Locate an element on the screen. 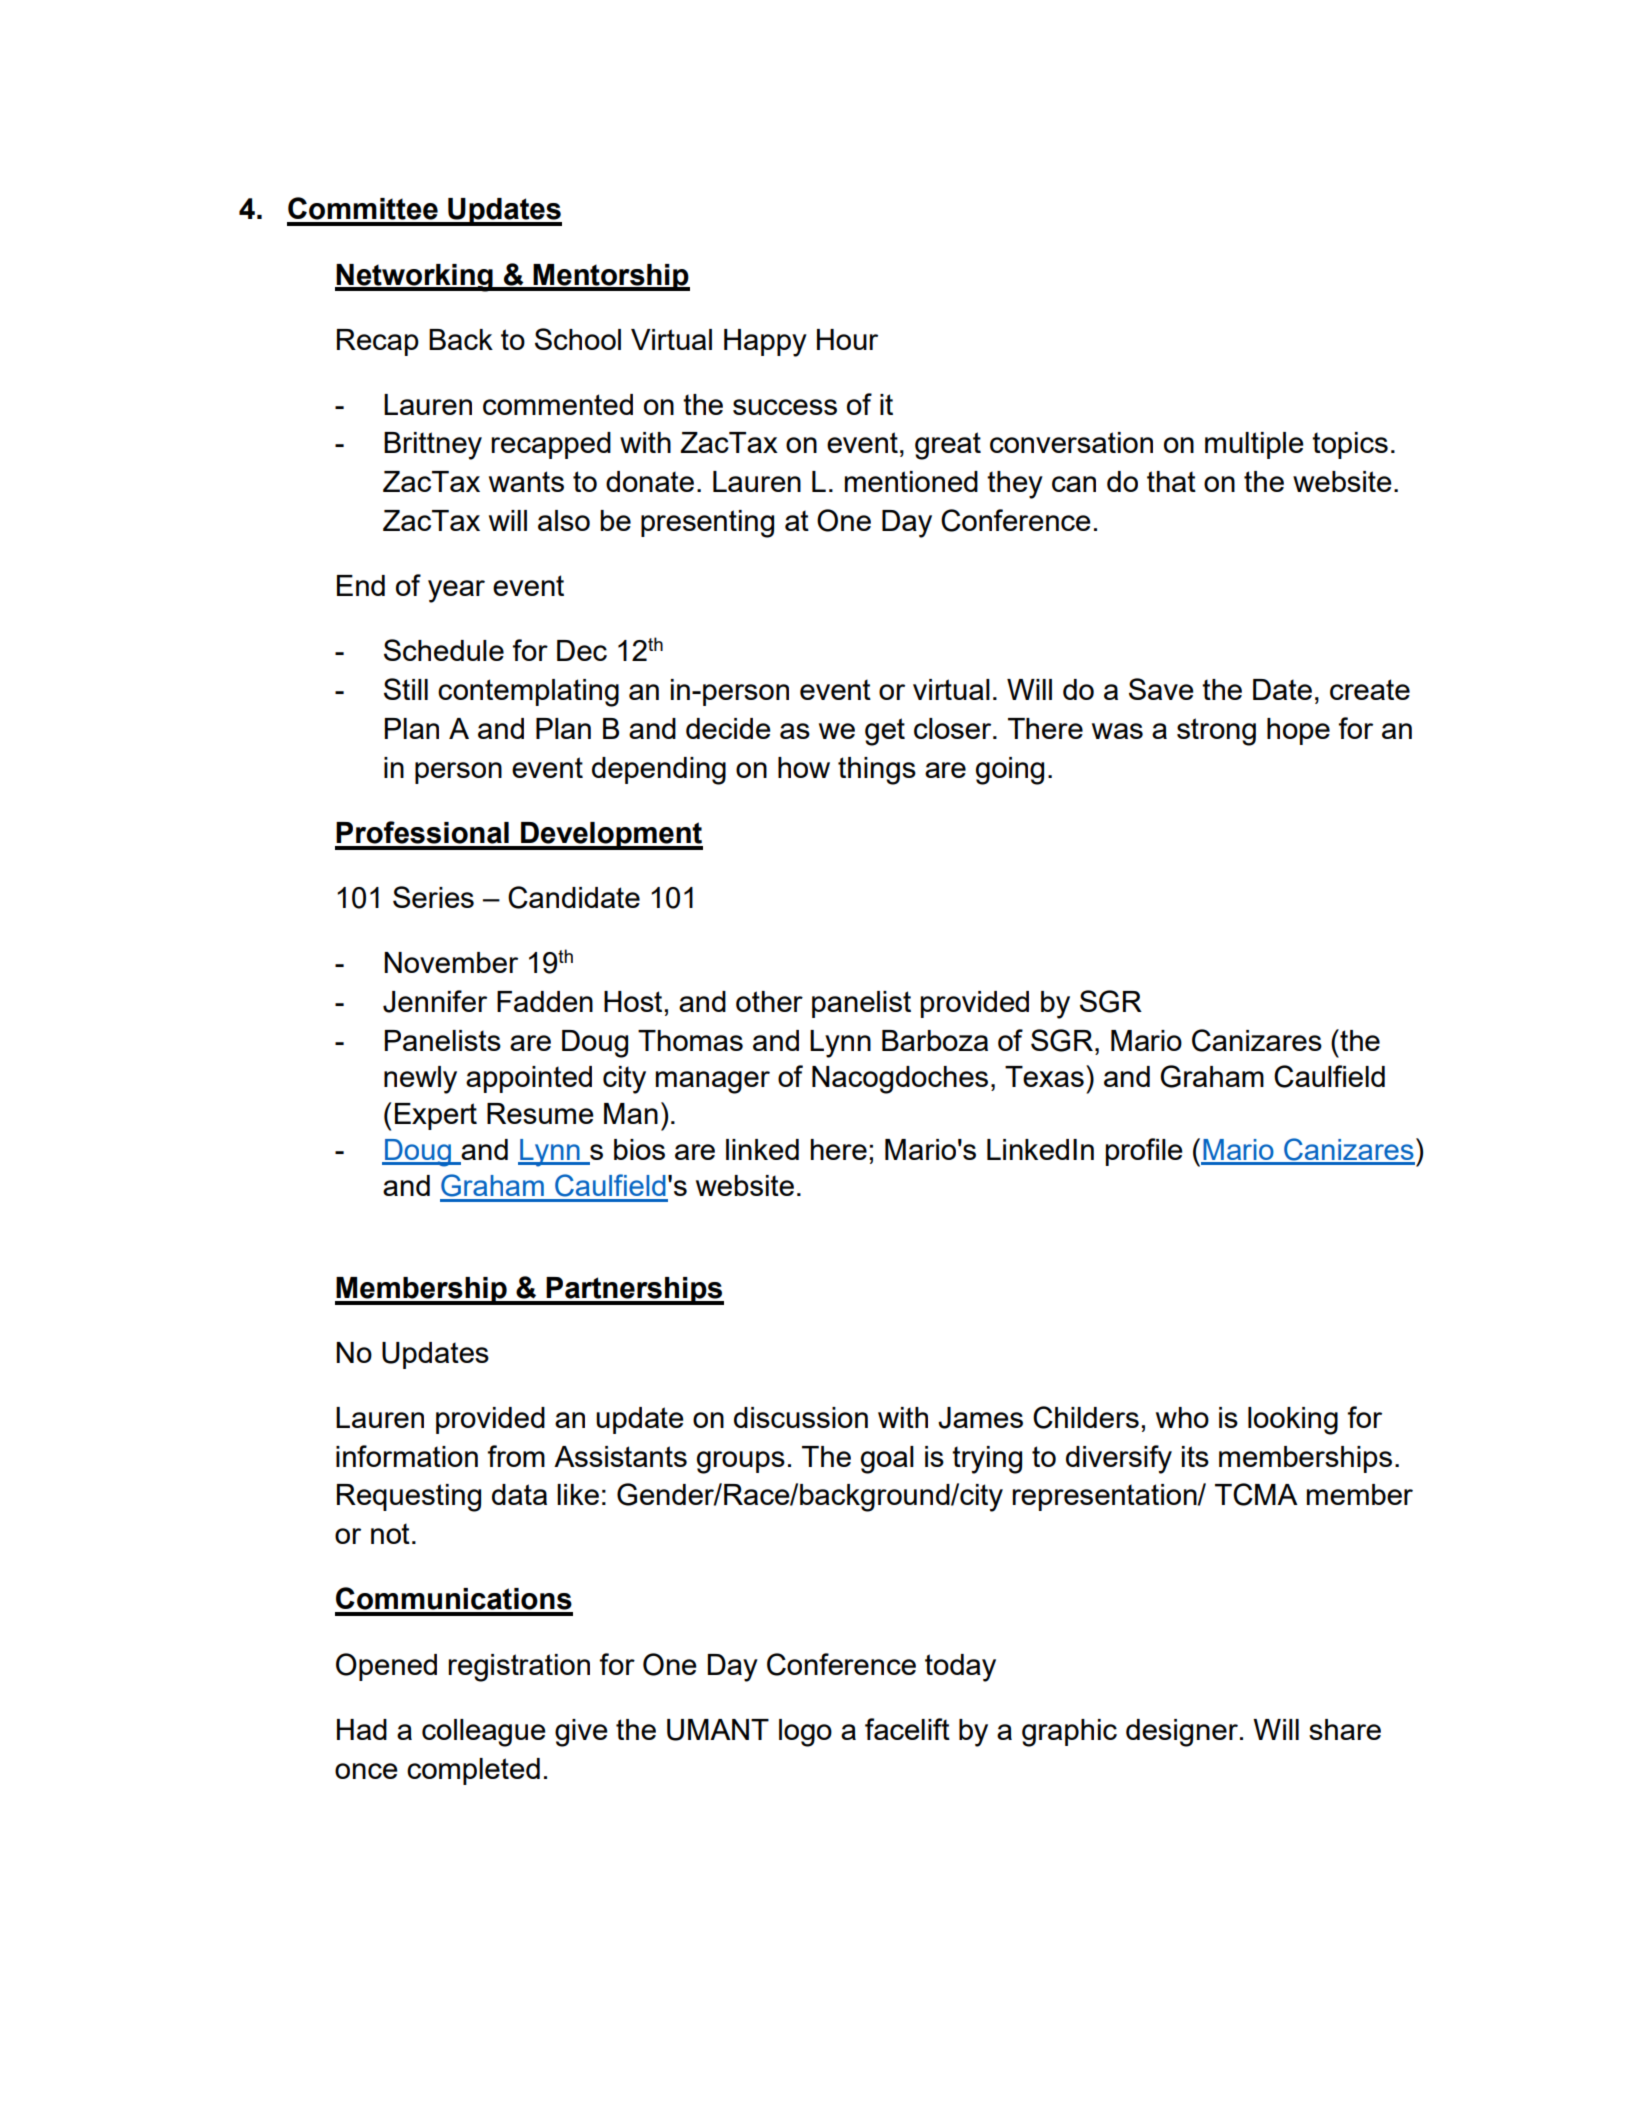 The width and height of the screenshot is (1627, 2106). facelift is located at coordinates (907, 1729).
